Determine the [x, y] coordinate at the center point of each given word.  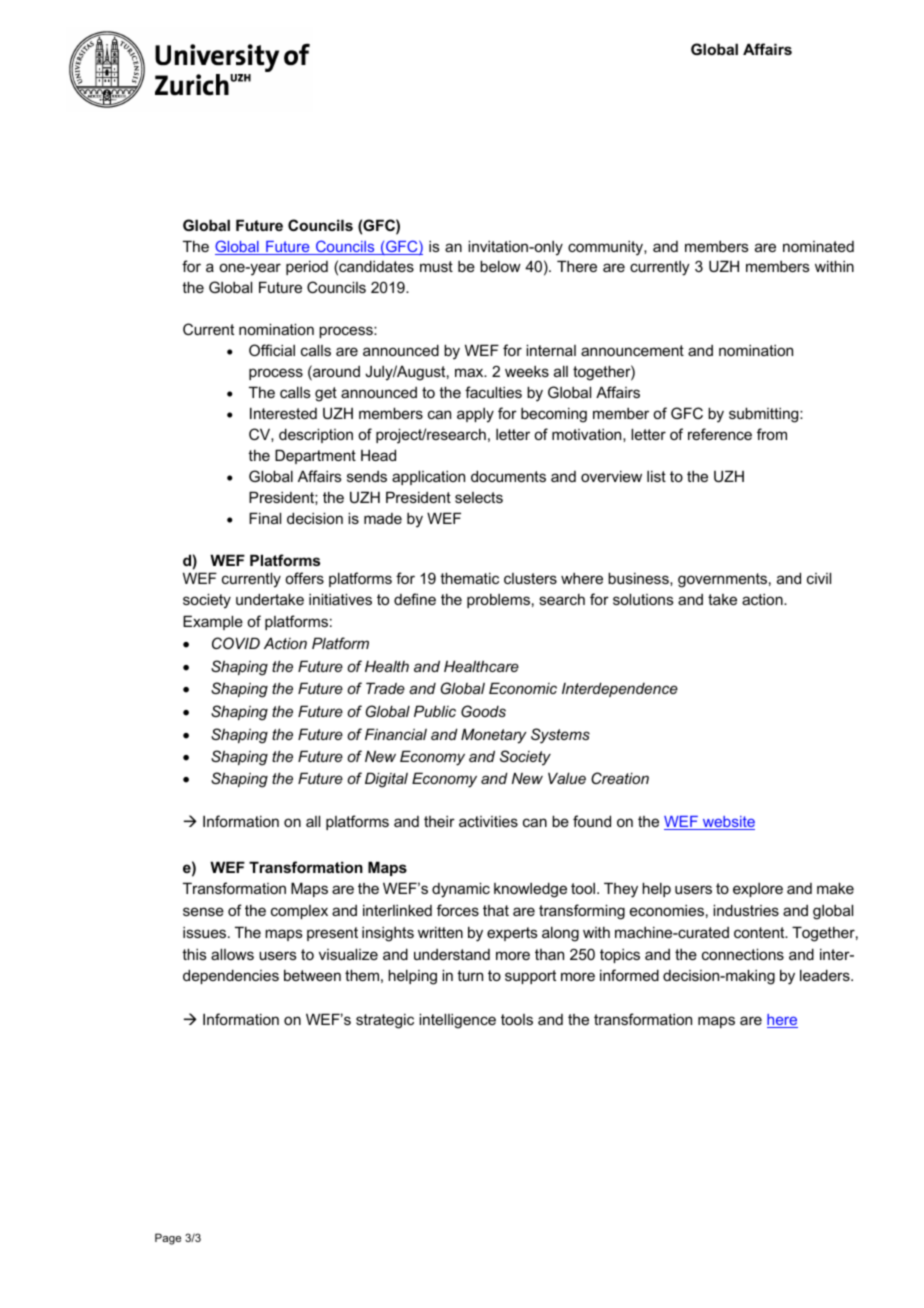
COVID [236, 643]
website [727, 823]
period [307, 267]
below [500, 266]
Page [168, 1239]
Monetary [494, 736]
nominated [818, 246]
